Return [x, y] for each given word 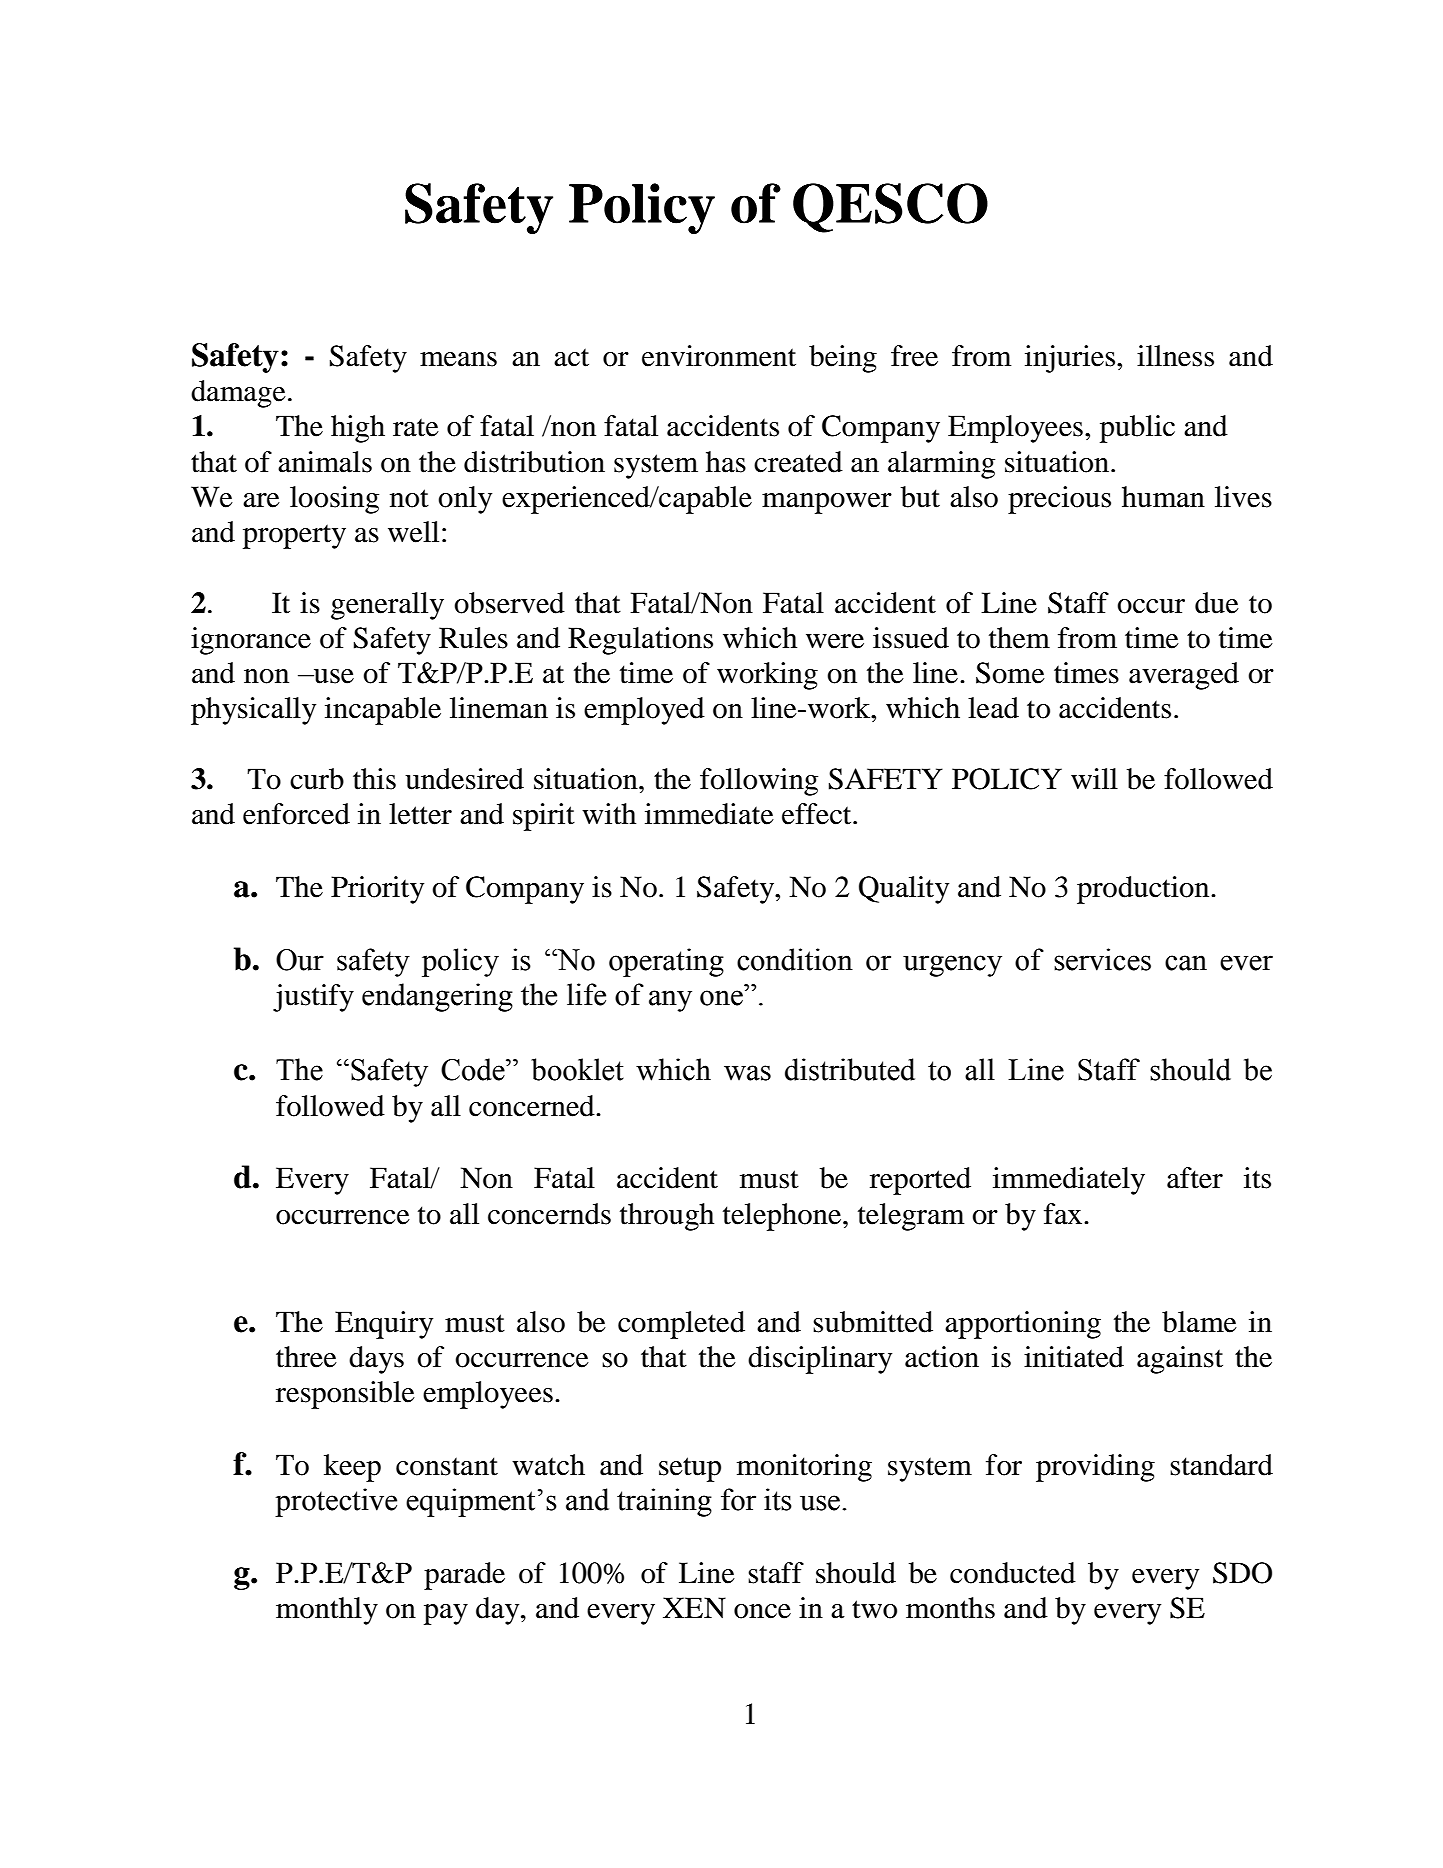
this [374, 779]
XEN [694, 1608]
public [1137, 429]
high [358, 429]
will [1094, 778]
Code [474, 1069]
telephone [783, 1217]
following [759, 782]
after [1195, 1178]
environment [719, 356]
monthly [327, 1611]
